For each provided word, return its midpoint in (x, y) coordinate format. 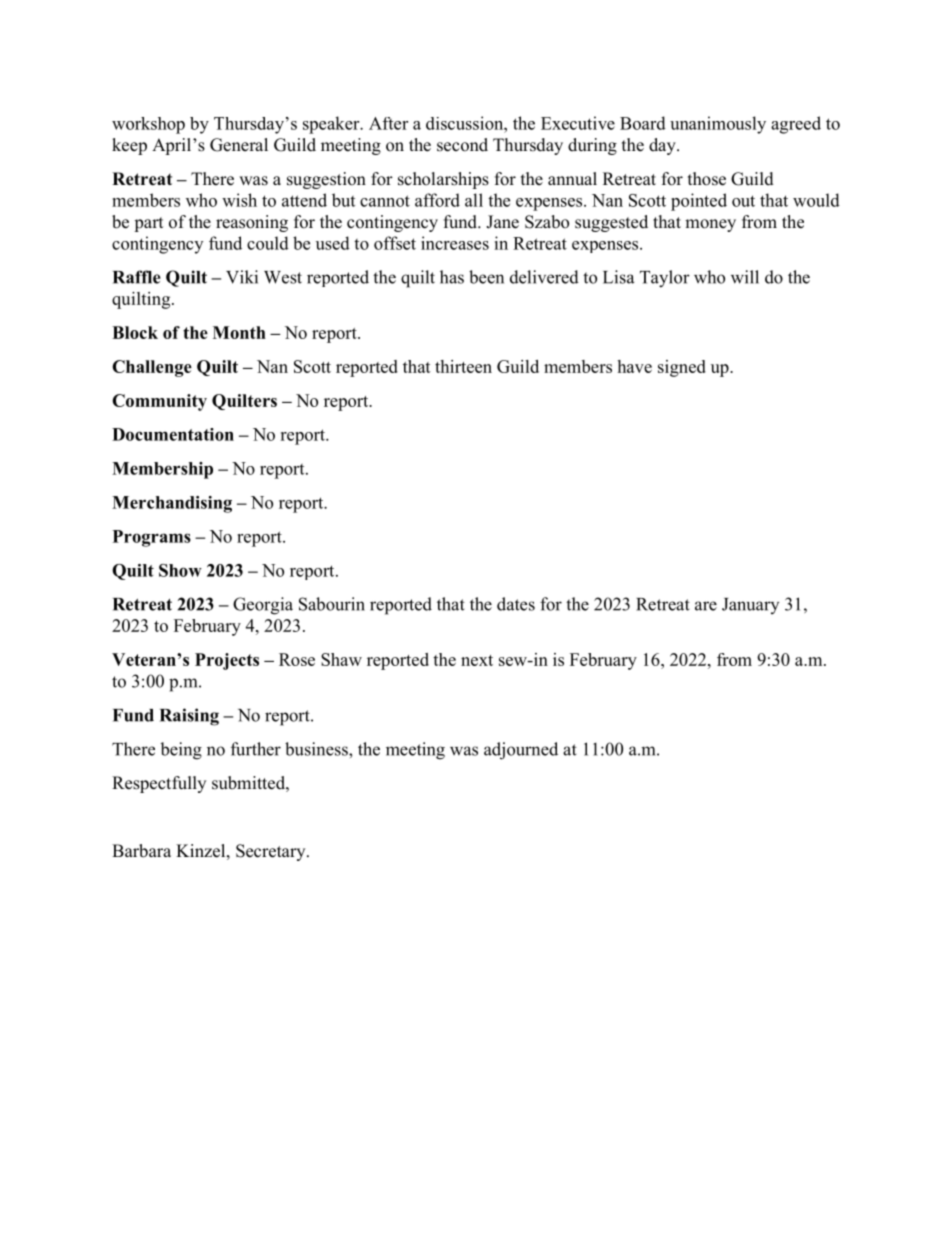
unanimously (718, 125)
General (239, 145)
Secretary (272, 852)
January (750, 606)
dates (516, 604)
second (462, 145)
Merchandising (172, 504)
